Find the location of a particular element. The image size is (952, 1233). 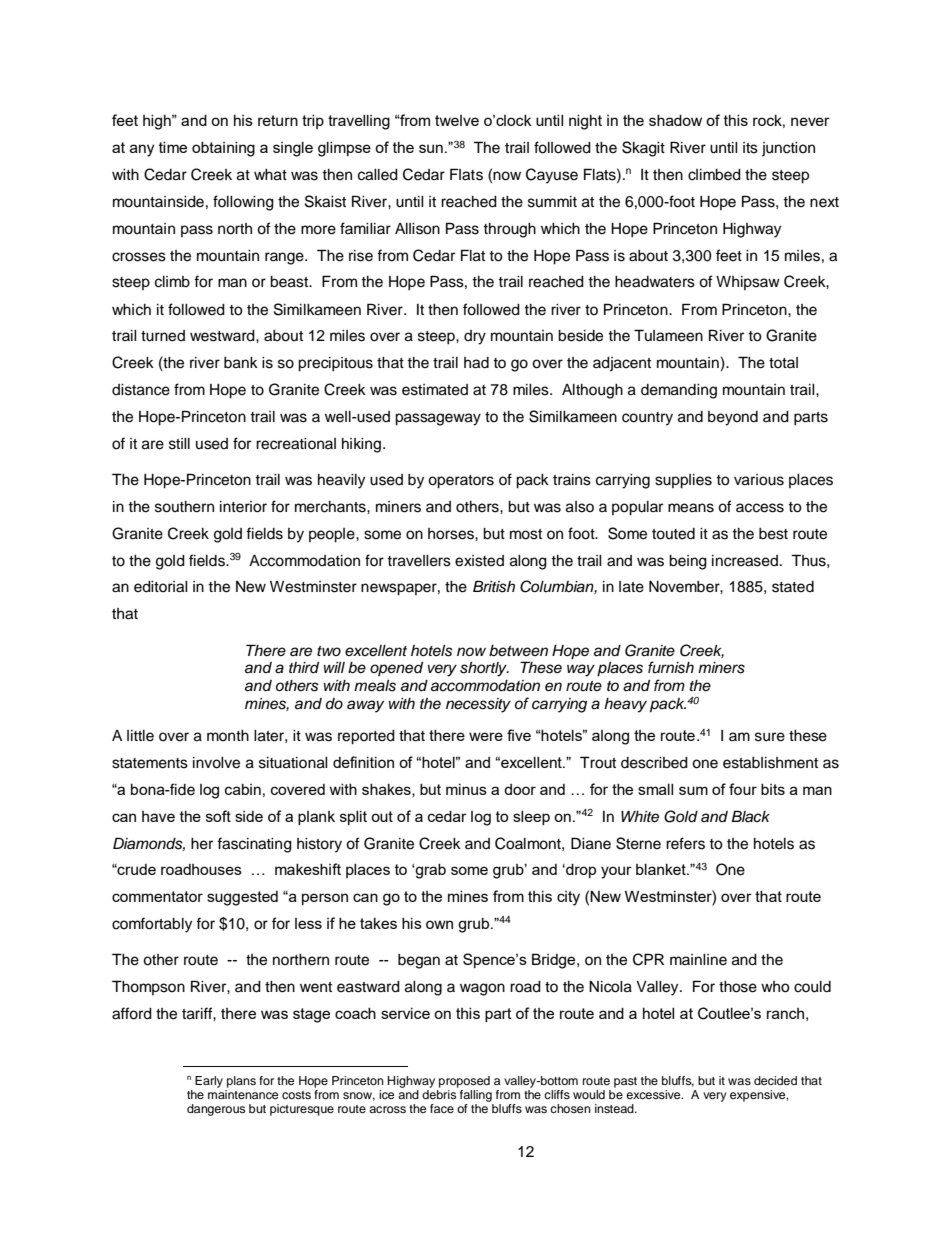

obtaining is located at coordinates (223, 149).
